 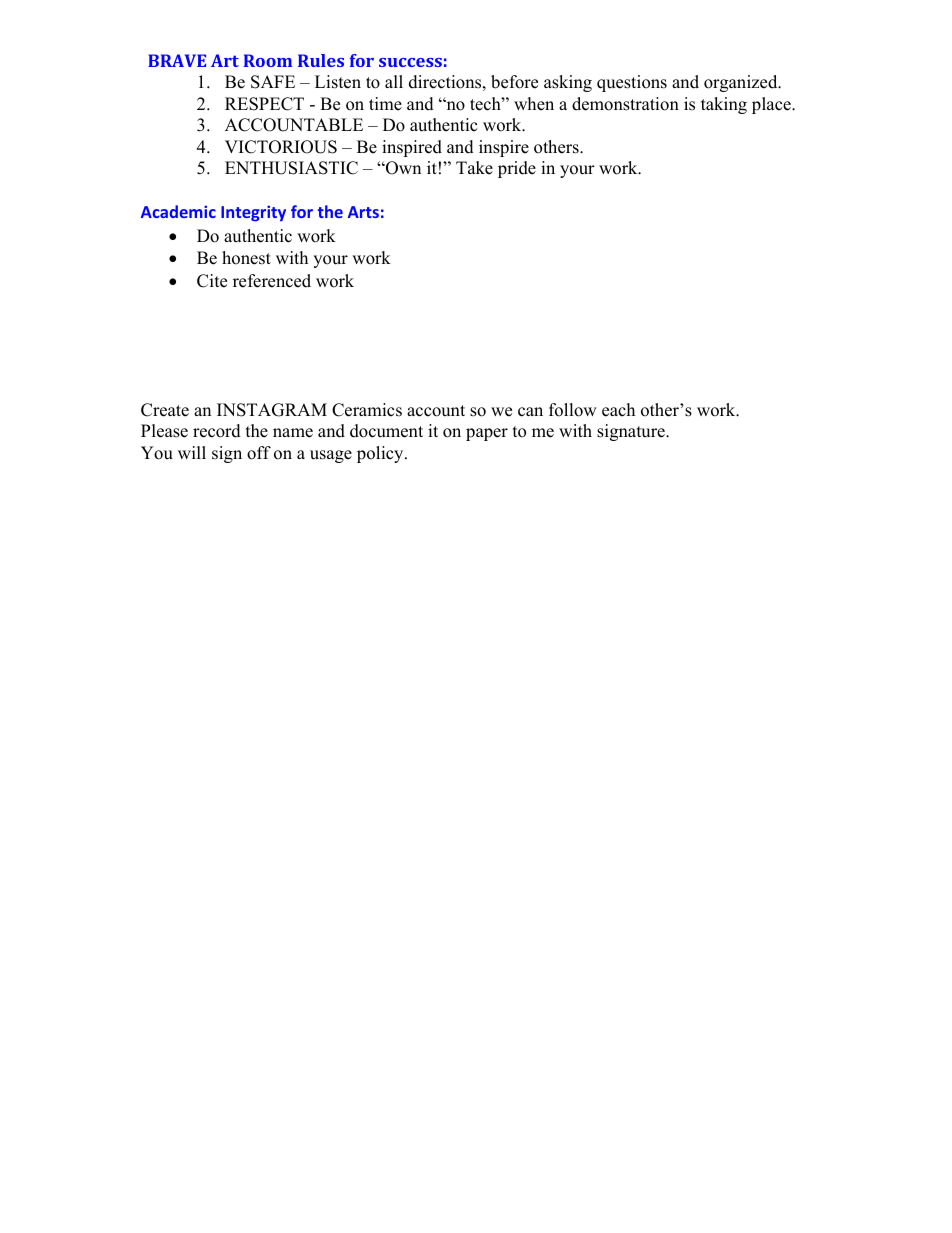 What do you see at coordinates (530, 412) in the page?
I see `can` at bounding box center [530, 412].
